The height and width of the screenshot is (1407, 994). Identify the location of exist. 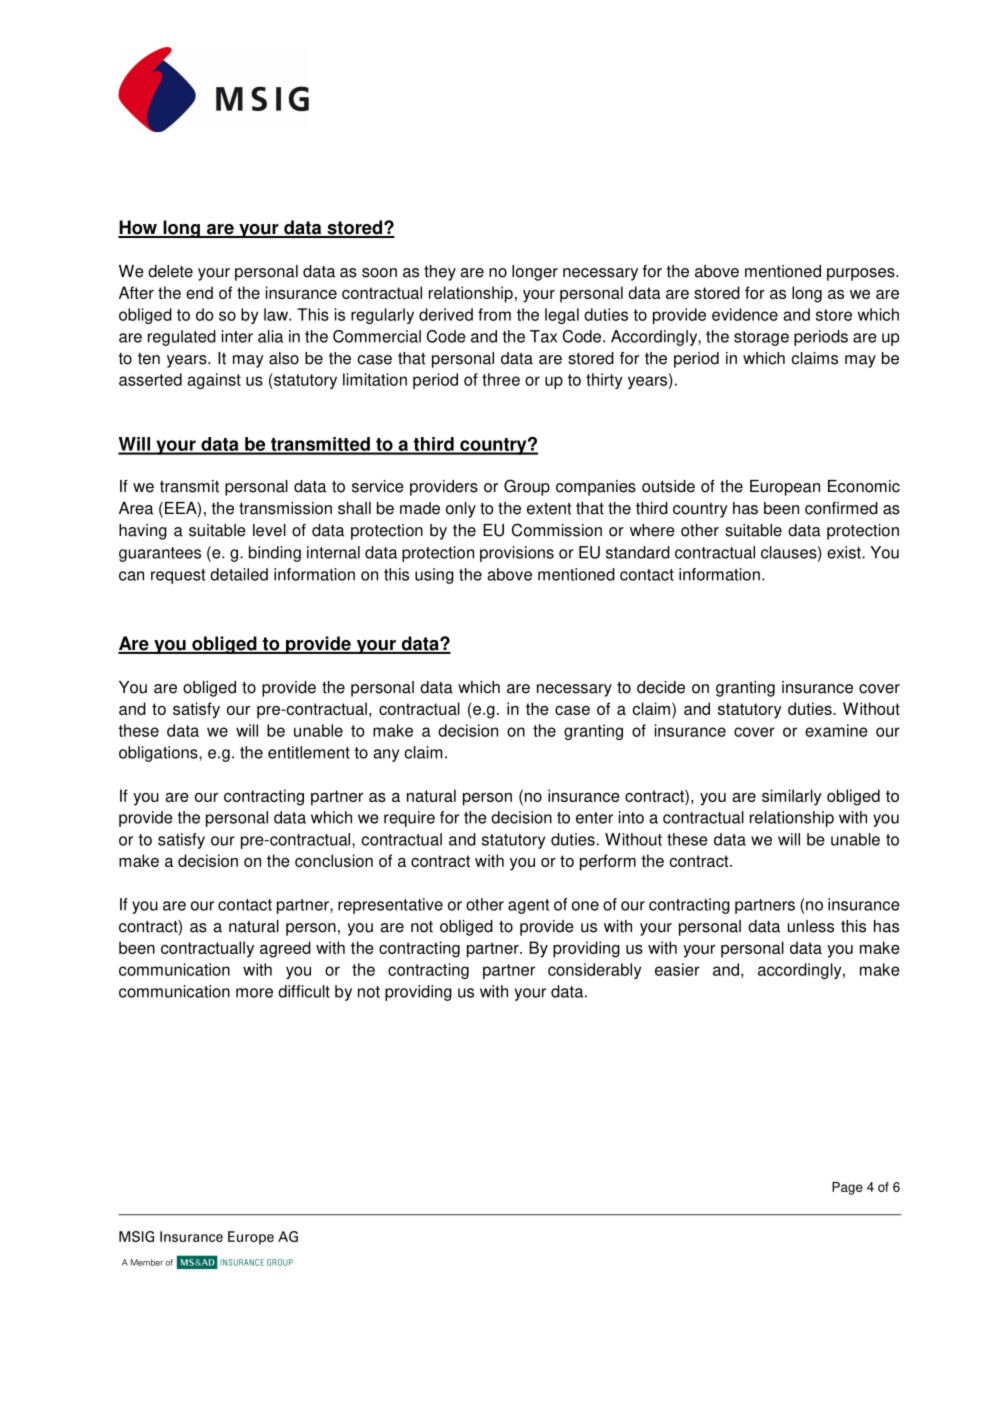
(845, 552).
